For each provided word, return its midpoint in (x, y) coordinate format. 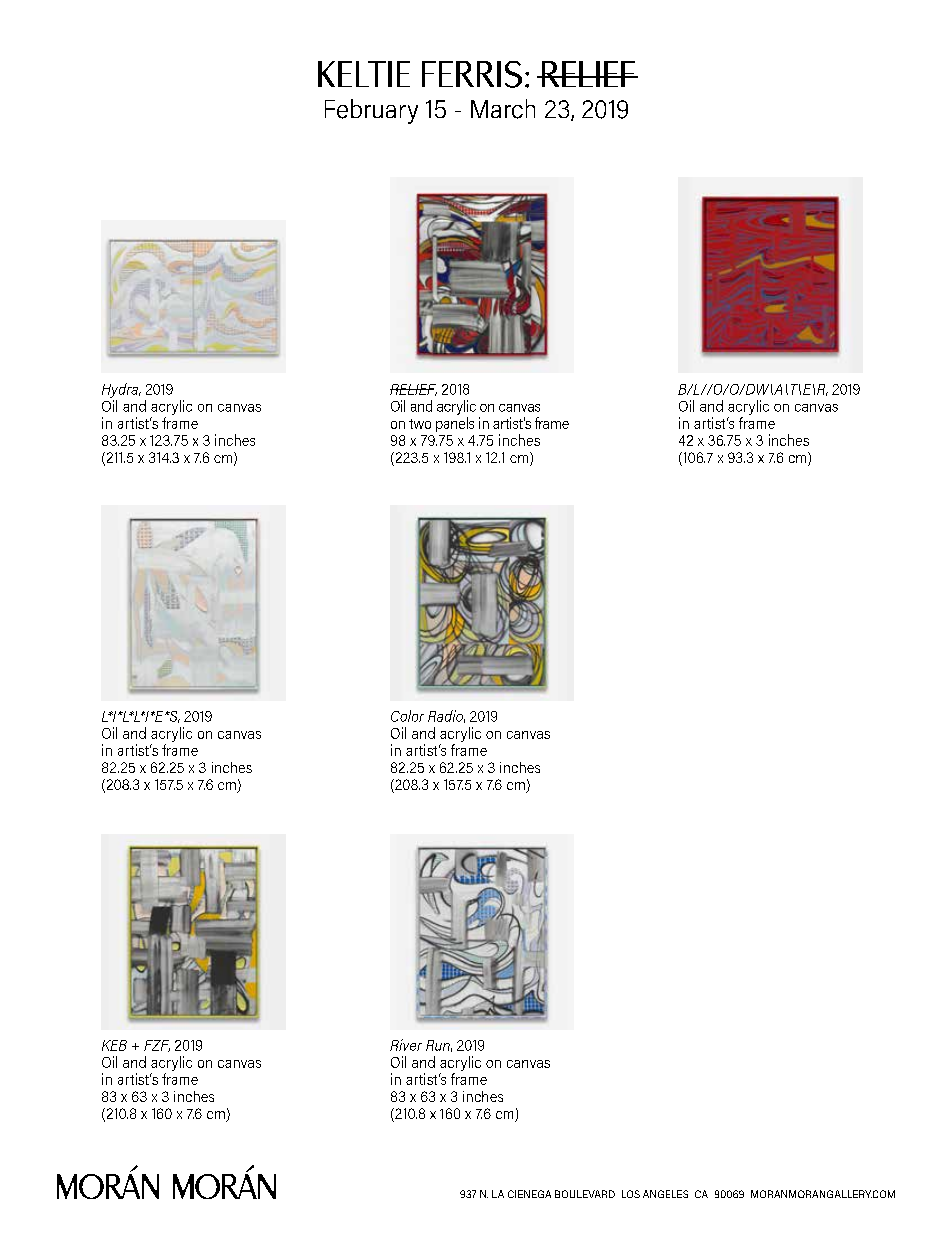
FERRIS (472, 74)
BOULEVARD (585, 1194)
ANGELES (665, 1194)
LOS (631, 1194)
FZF (157, 1046)
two (420, 424)
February (371, 111)
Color (407, 716)
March (503, 109)
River (406, 1045)
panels (455, 424)
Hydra (121, 390)
